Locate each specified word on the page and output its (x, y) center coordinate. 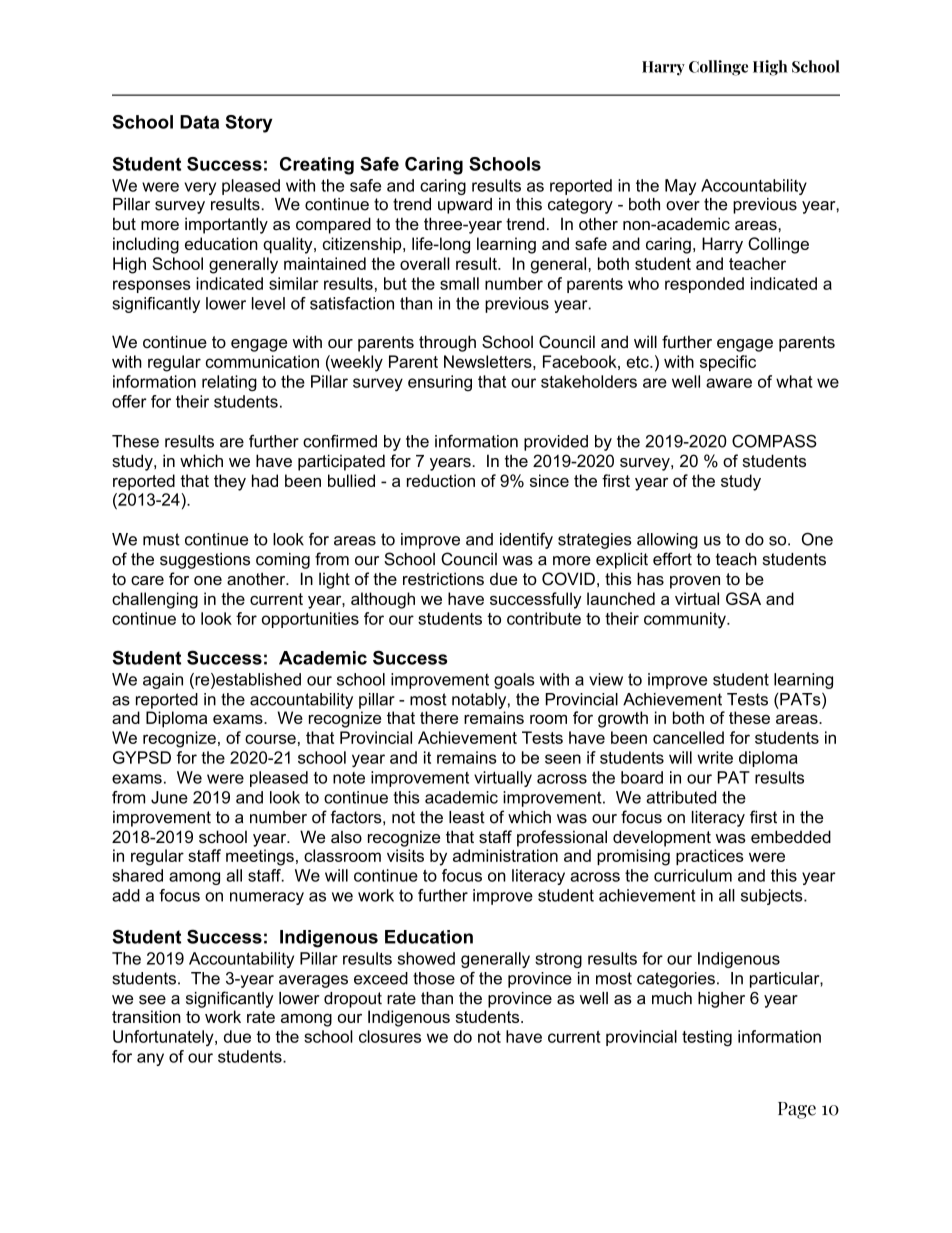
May (680, 187)
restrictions (443, 578)
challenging (155, 600)
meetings (260, 857)
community (686, 620)
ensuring (440, 383)
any (150, 1059)
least (467, 817)
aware (729, 383)
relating (229, 383)
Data (199, 122)
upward (465, 206)
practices (710, 857)
